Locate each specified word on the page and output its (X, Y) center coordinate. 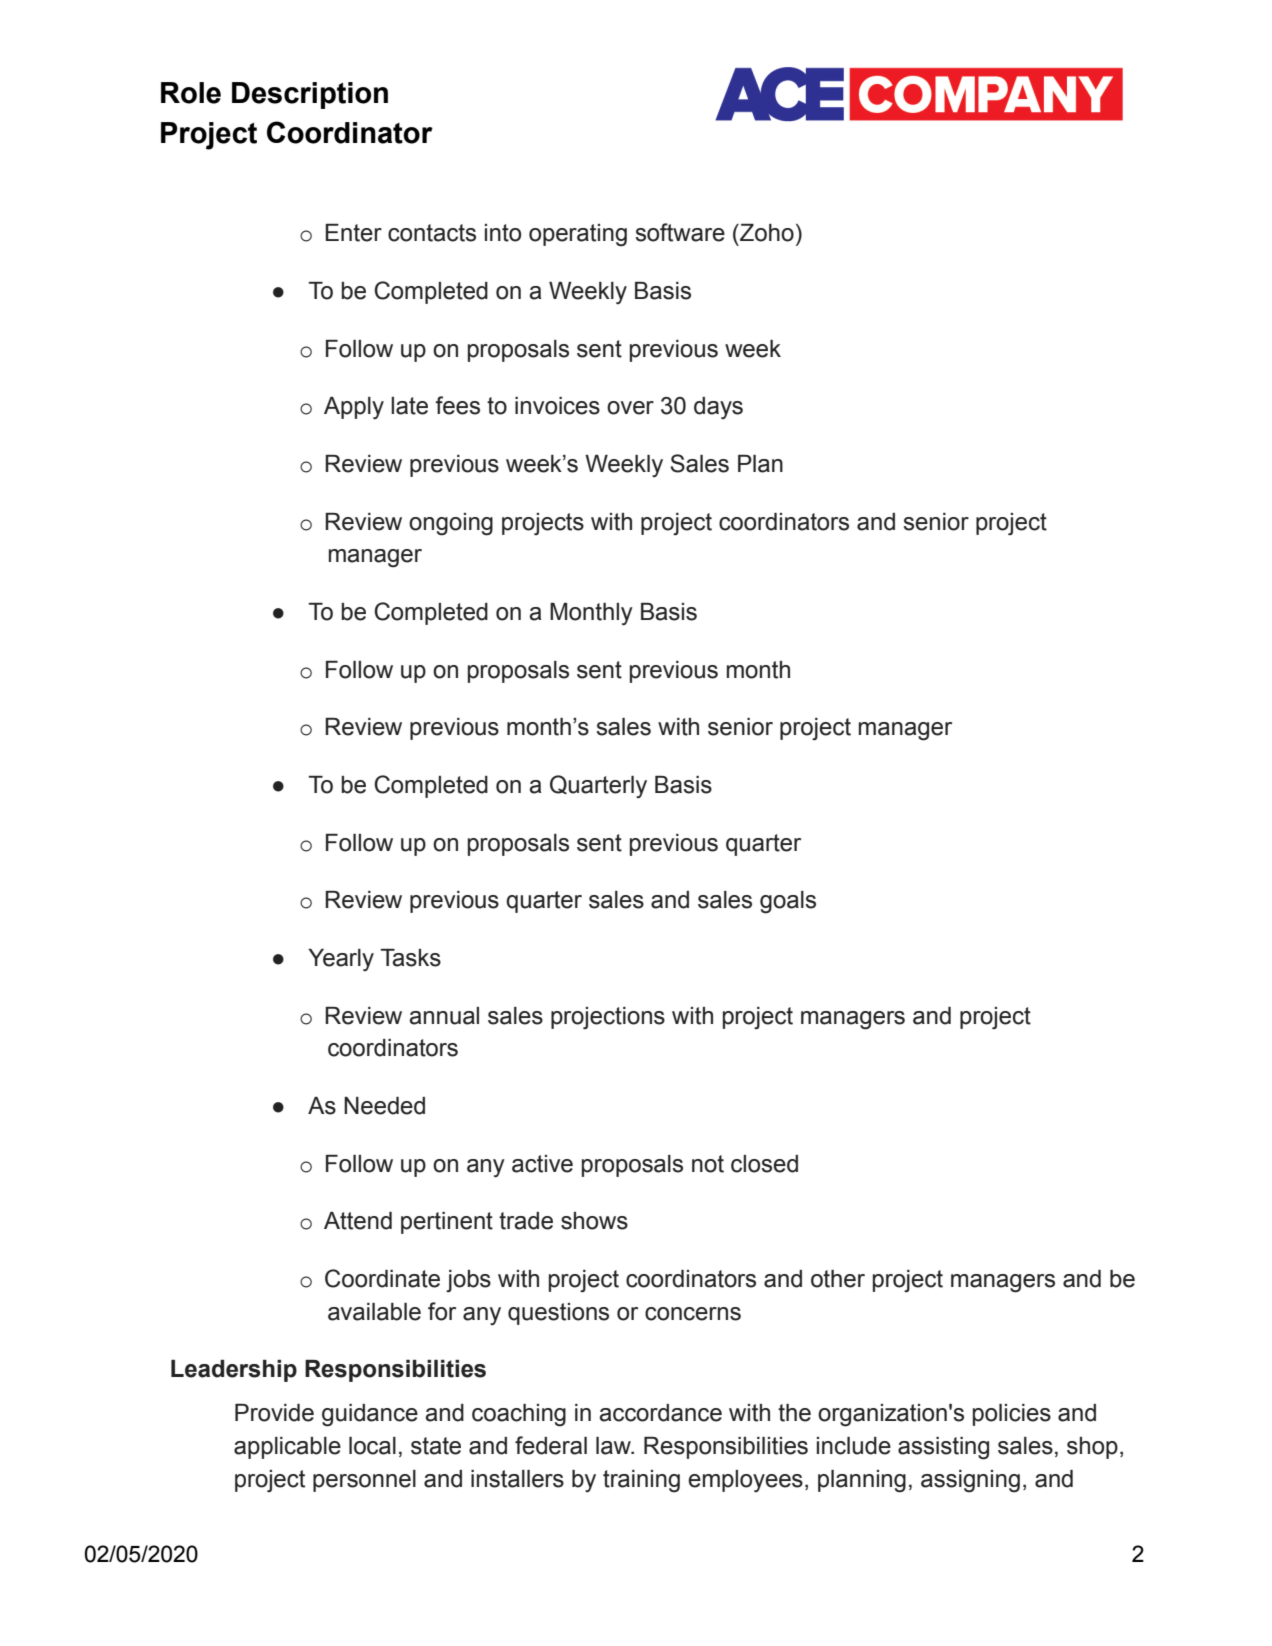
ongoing (451, 524)
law (614, 1446)
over (630, 408)
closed (764, 1164)
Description (310, 95)
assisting (943, 1448)
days (718, 408)
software (680, 232)
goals (788, 902)
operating (578, 235)
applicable (287, 1448)
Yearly (341, 960)
